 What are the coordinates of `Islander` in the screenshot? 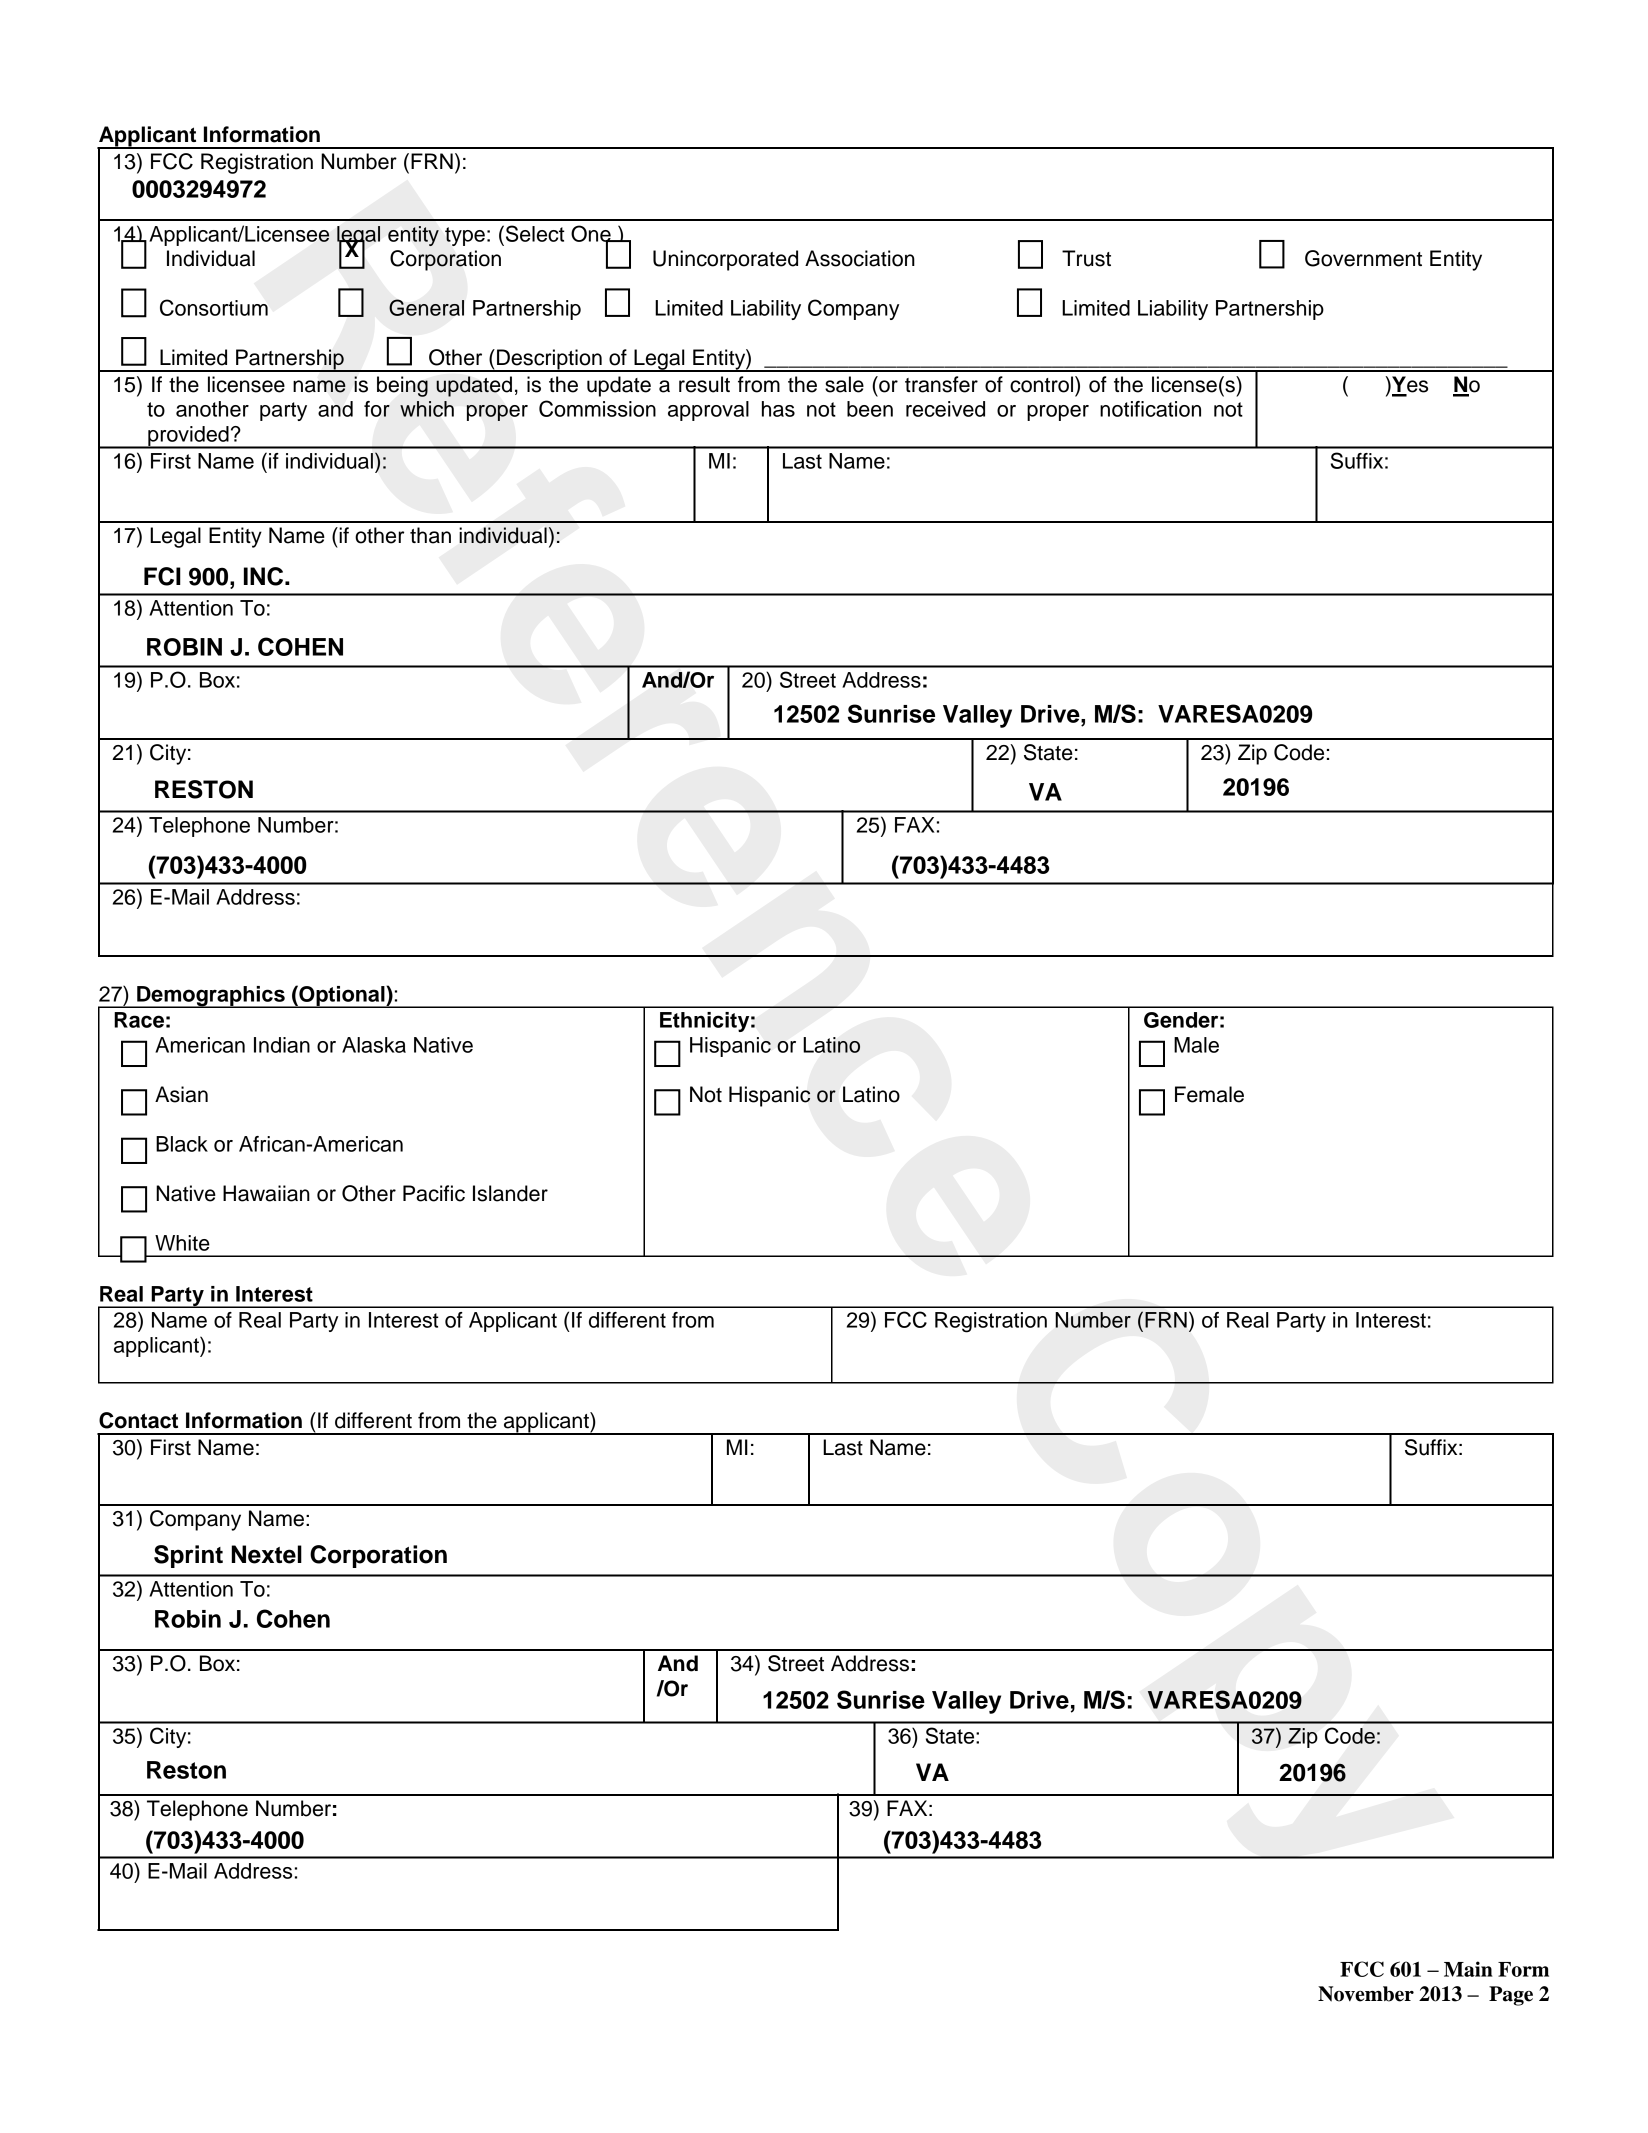 It's located at (510, 1193).
